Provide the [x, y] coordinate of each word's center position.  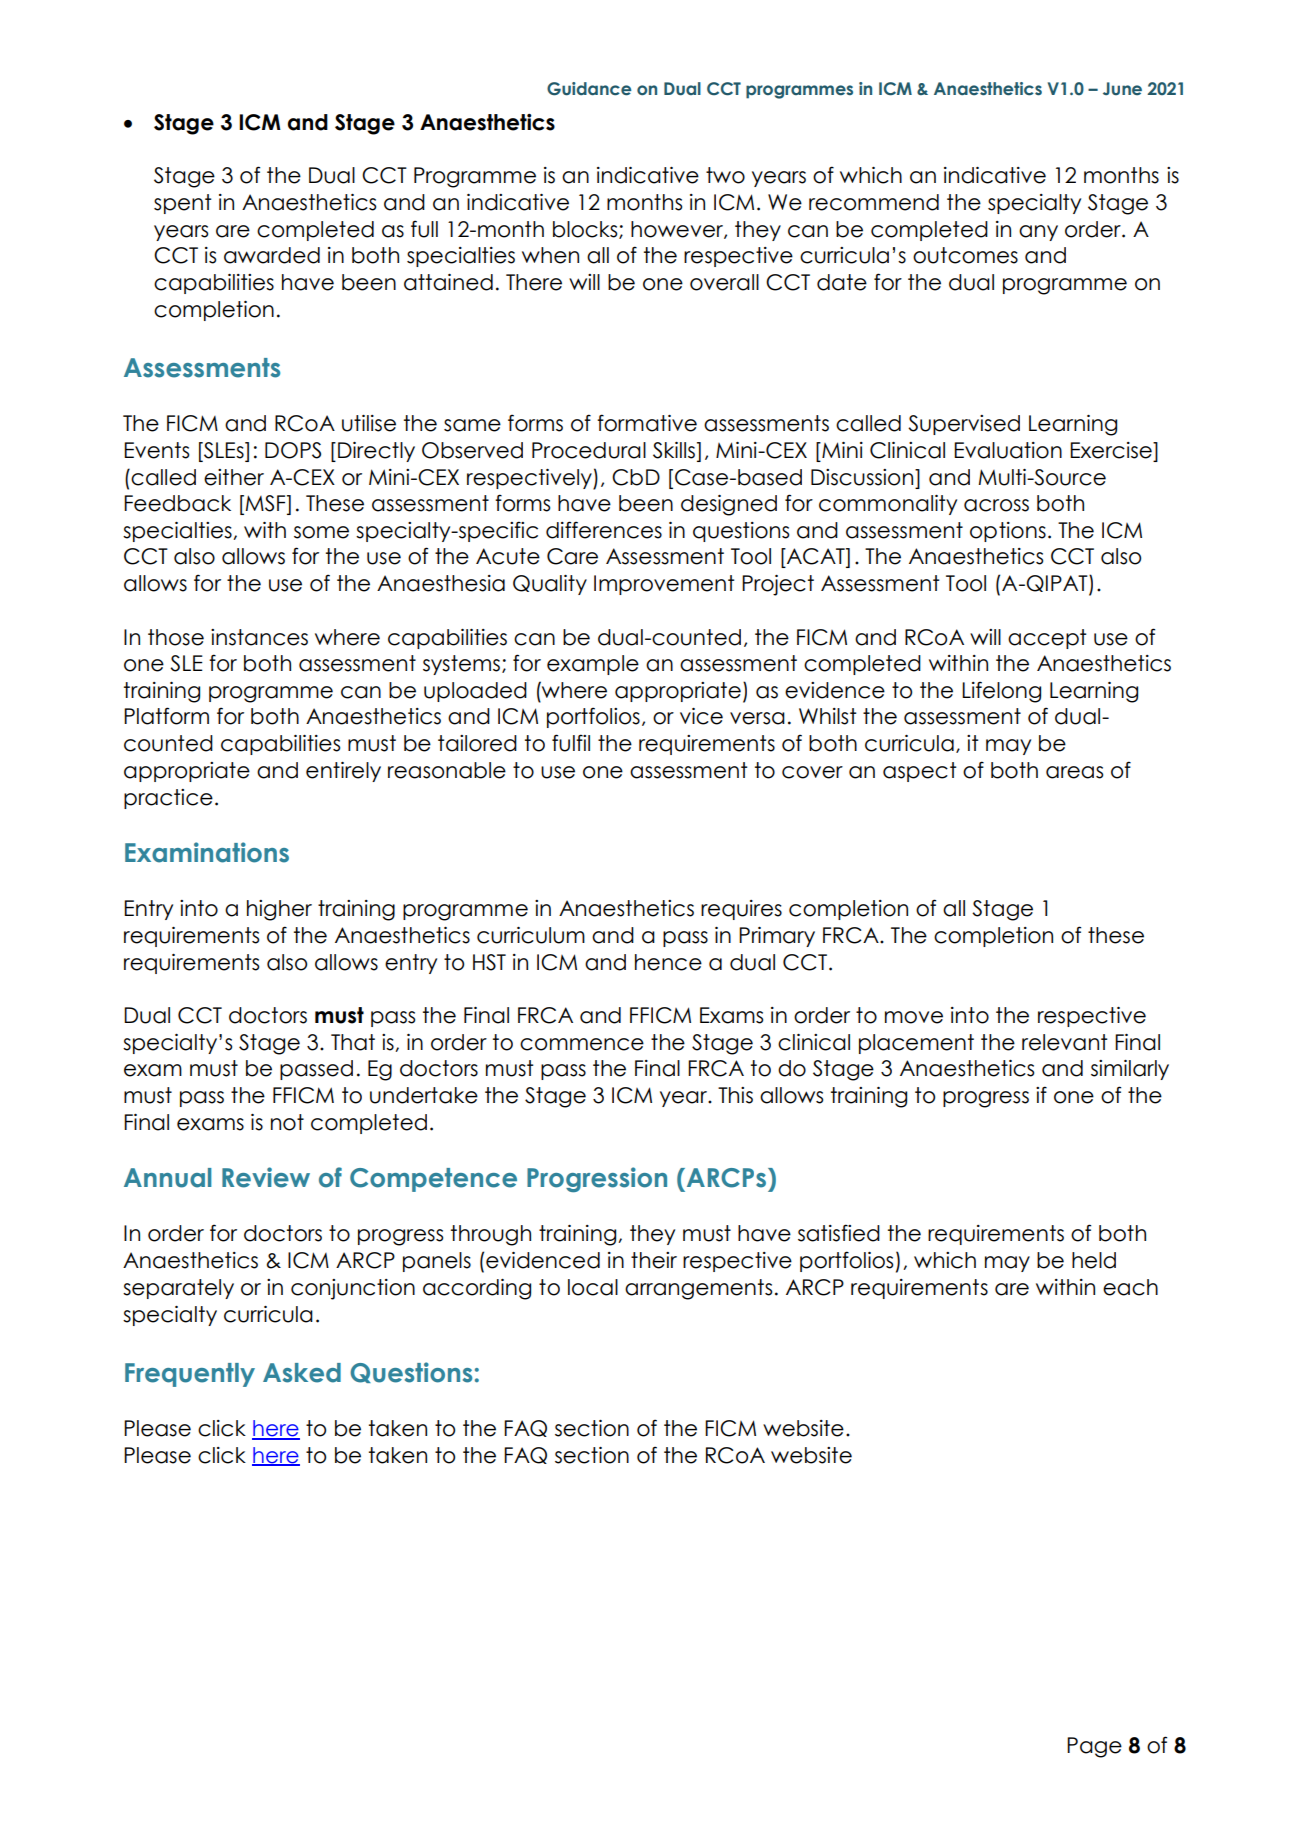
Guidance [589, 89]
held [1094, 1260]
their [654, 1260]
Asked [302, 1373]
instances [259, 637]
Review [266, 1177]
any [1038, 233]
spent [183, 204]
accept [1047, 639]
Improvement [664, 585]
